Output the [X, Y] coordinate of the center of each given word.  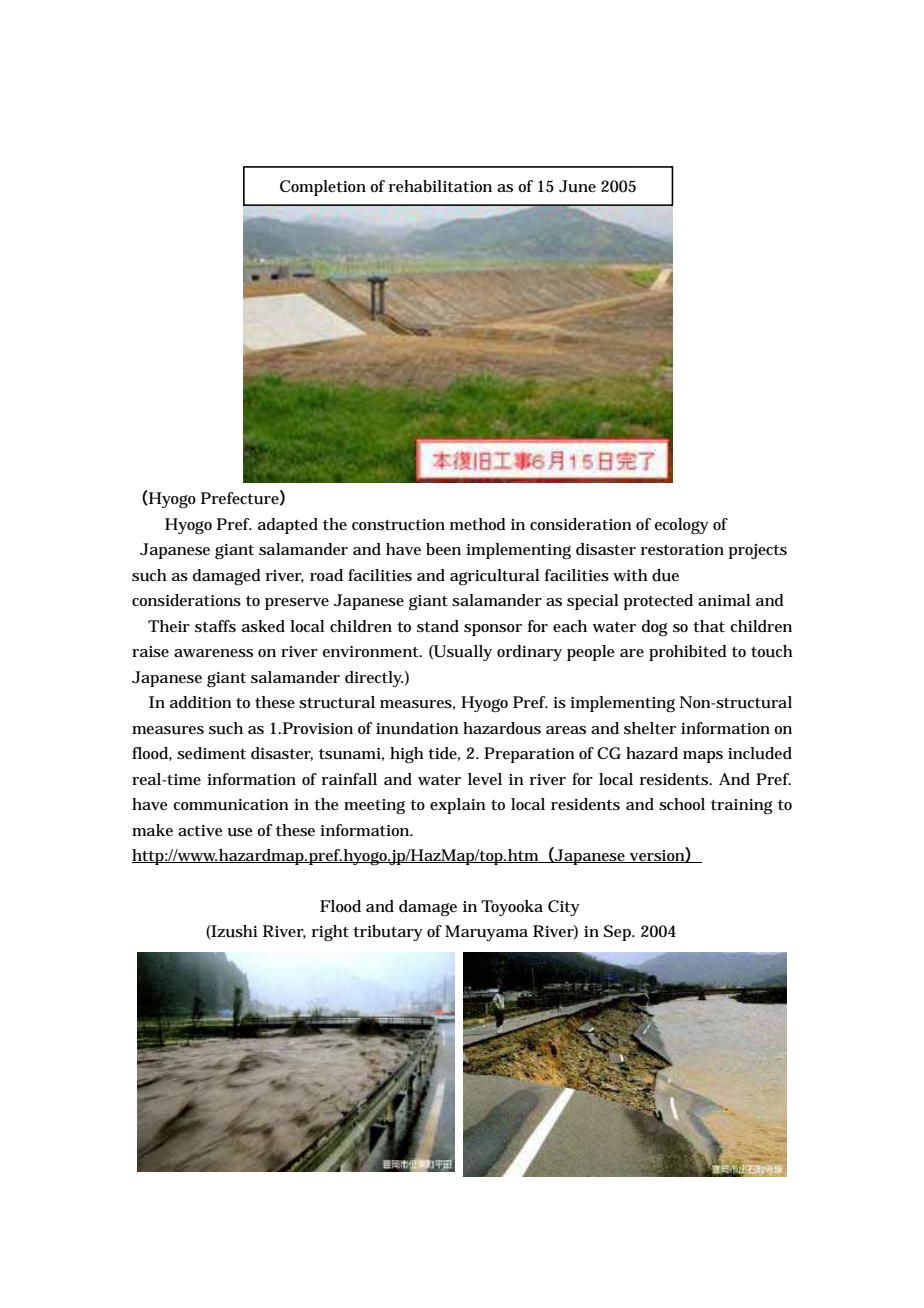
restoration [682, 549]
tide [444, 754]
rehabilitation [440, 186]
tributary [388, 933]
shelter [650, 728]
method [478, 524]
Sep [619, 933]
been [443, 549]
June [577, 186]
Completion [323, 188]
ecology [682, 526]
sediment [211, 753]
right [330, 933]
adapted [288, 526]
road [326, 575]
